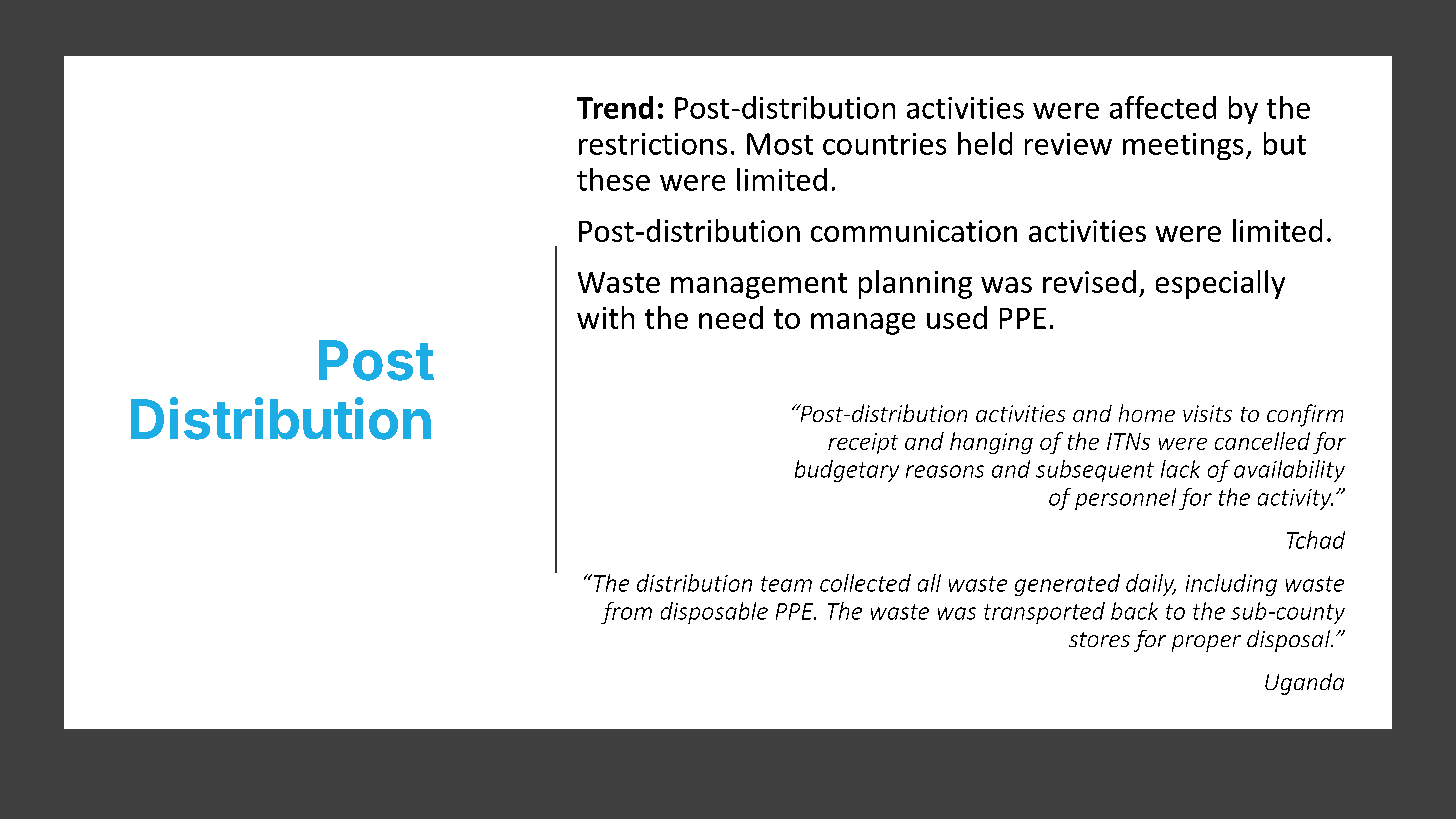 The image size is (1456, 819). Describe the element at coordinates (1044, 613) in the screenshot. I see `transported` at that location.
